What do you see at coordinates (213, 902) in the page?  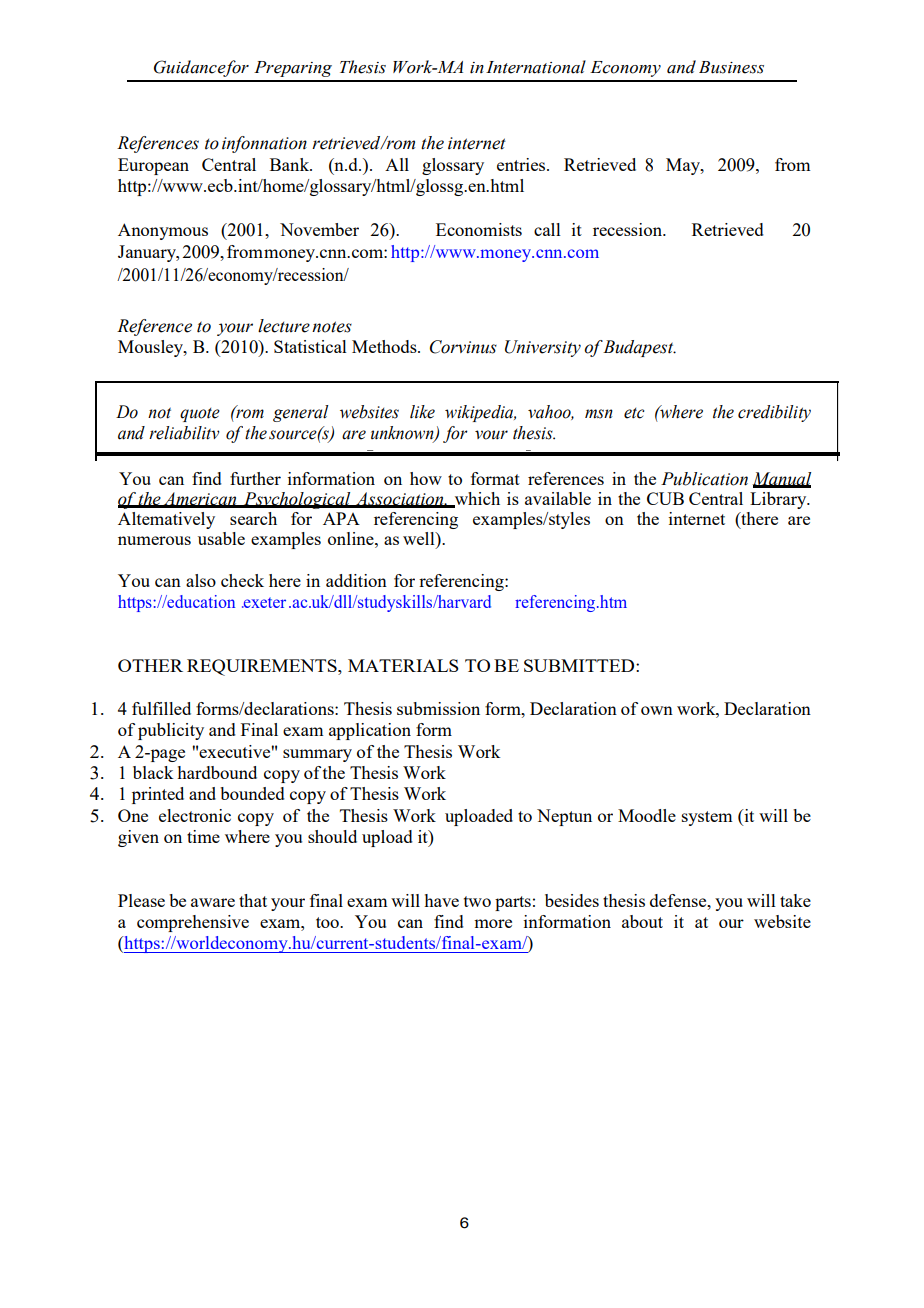 I see `aware` at bounding box center [213, 902].
